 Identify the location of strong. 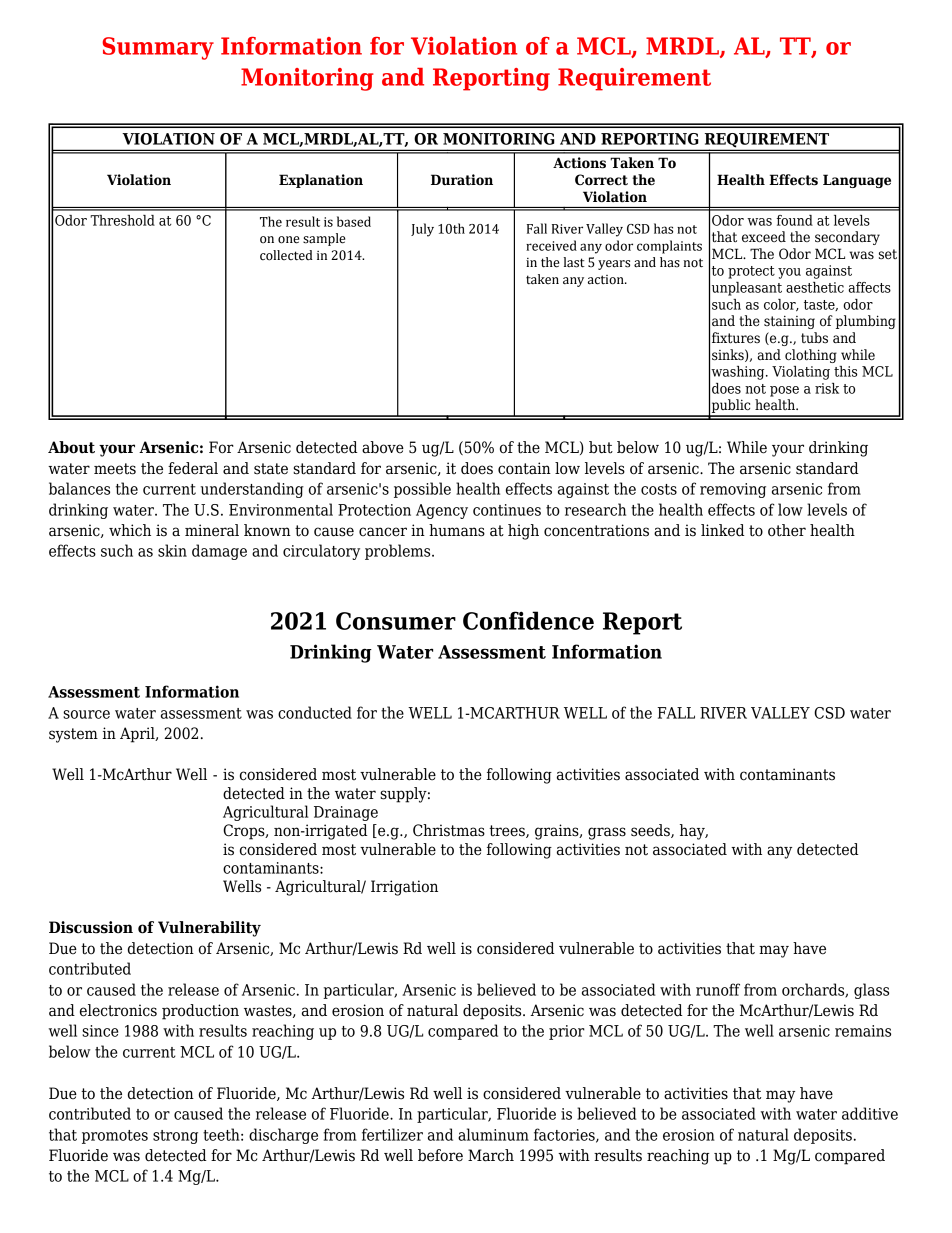
(175, 1137).
